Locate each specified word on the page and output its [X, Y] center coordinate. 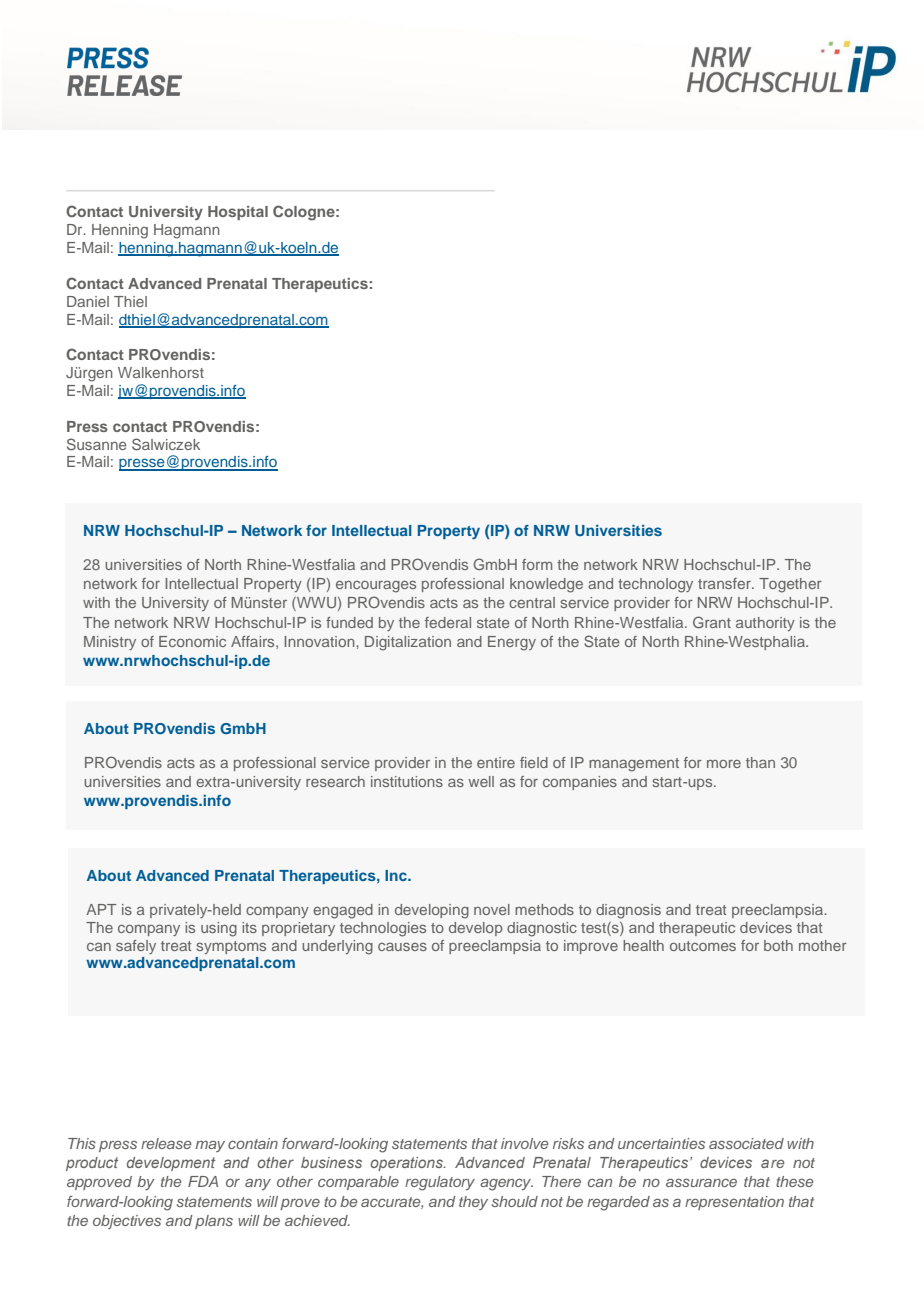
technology [655, 585]
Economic [192, 641]
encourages [376, 586]
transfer [725, 583]
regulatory [440, 1183]
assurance [701, 1182]
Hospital [238, 213]
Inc [397, 875]
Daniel [88, 301]
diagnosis [628, 911]
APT [101, 909]
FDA [203, 1181]
